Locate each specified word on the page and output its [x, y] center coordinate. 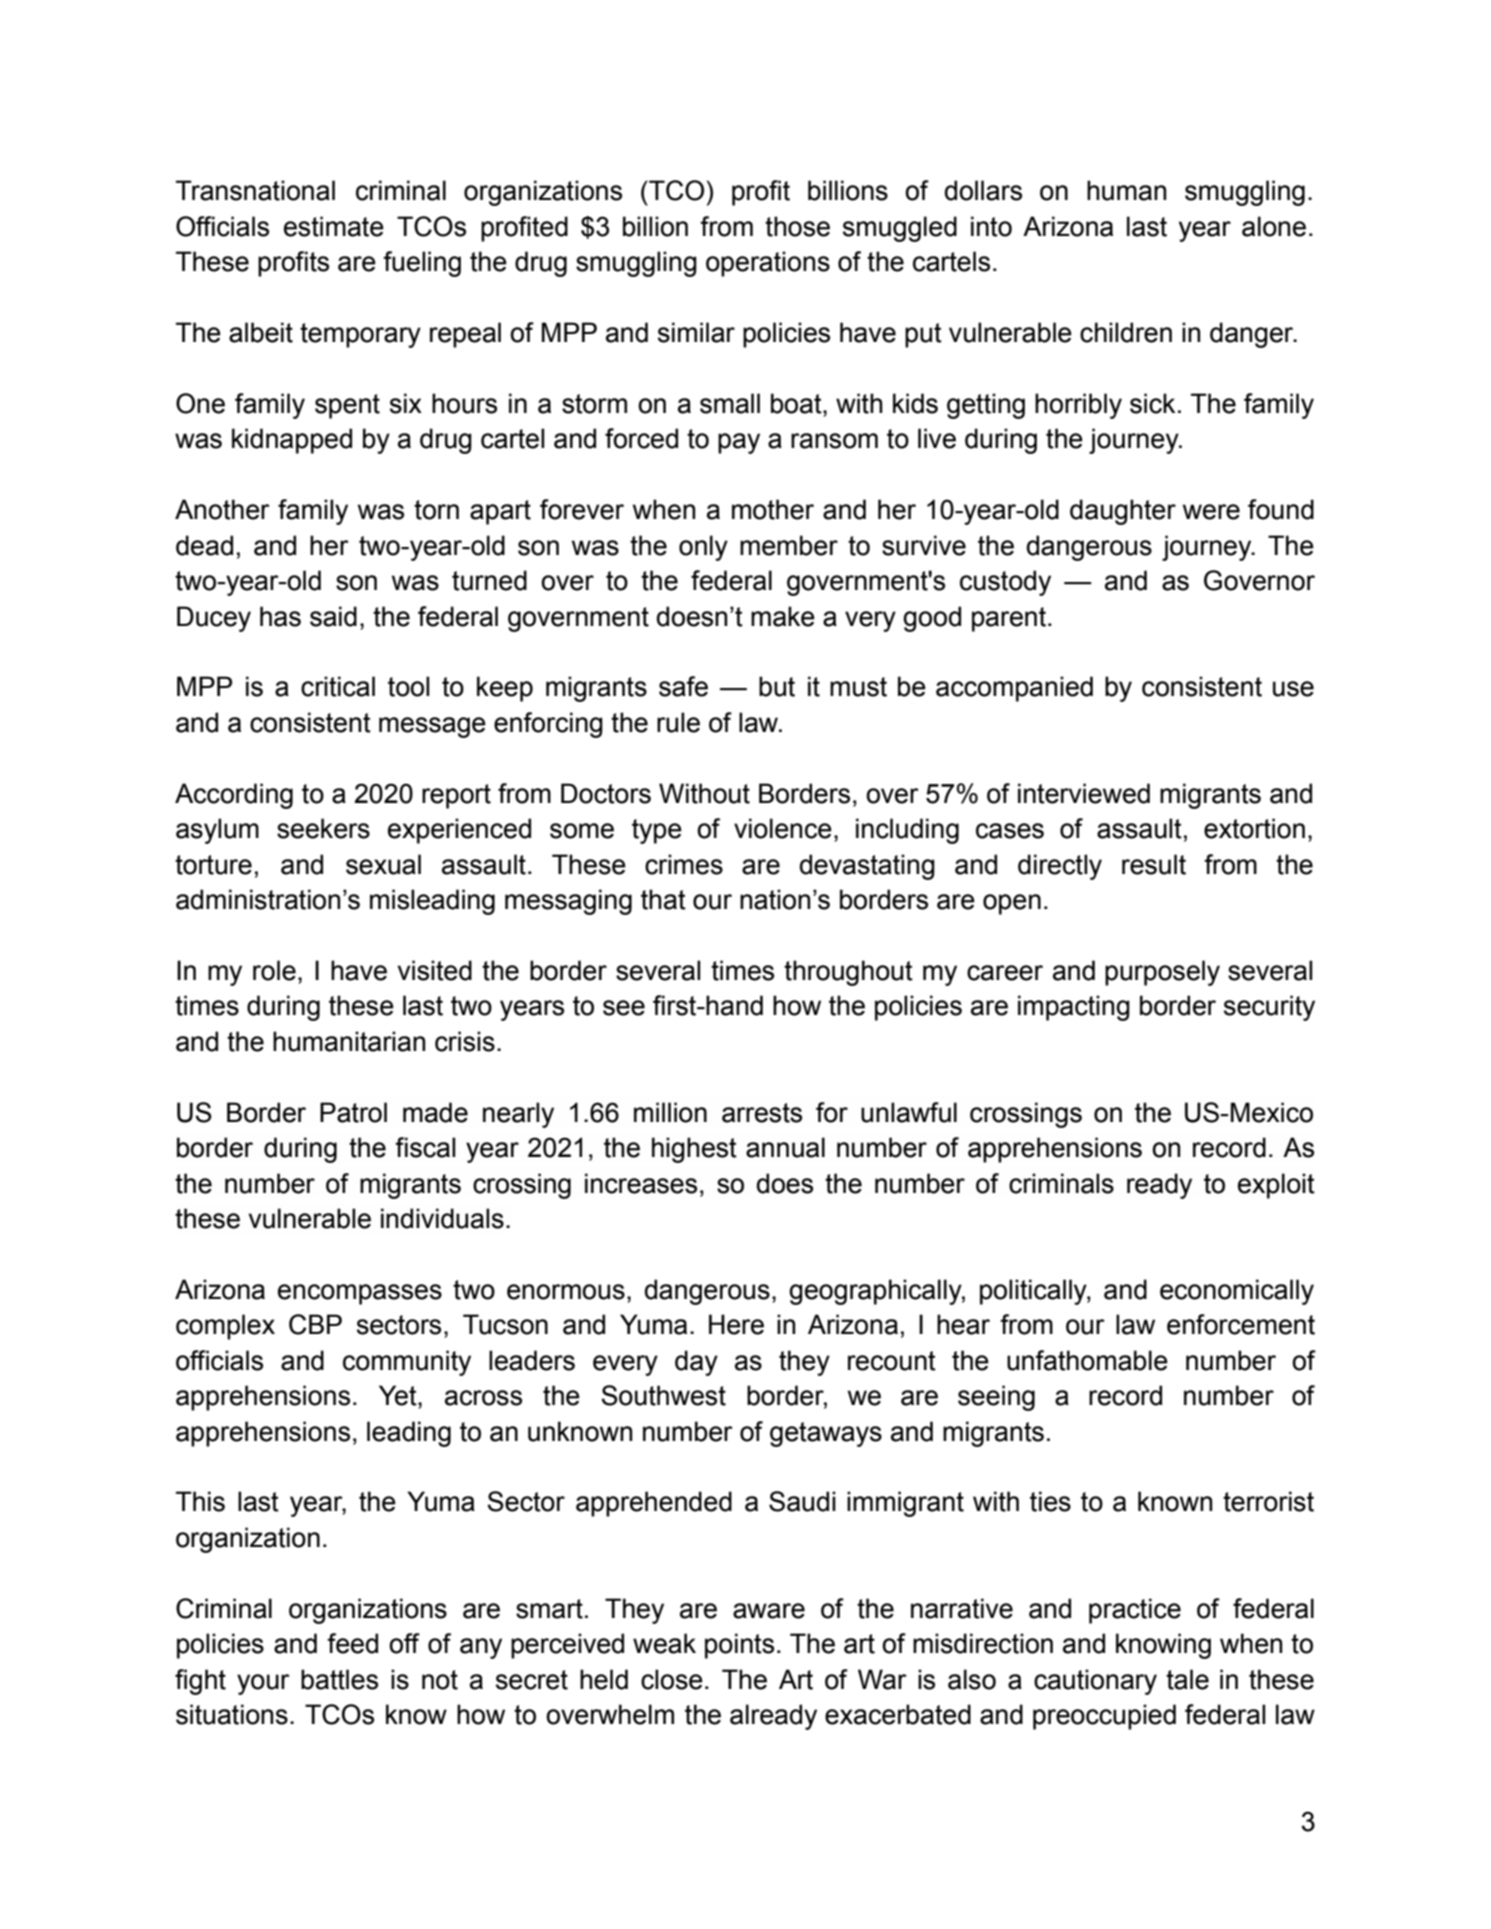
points [739, 1646]
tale [1187, 1679]
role [274, 970]
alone [1274, 226]
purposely [1162, 973]
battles [339, 1679]
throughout [848, 973]
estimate [334, 226]
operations [768, 264]
